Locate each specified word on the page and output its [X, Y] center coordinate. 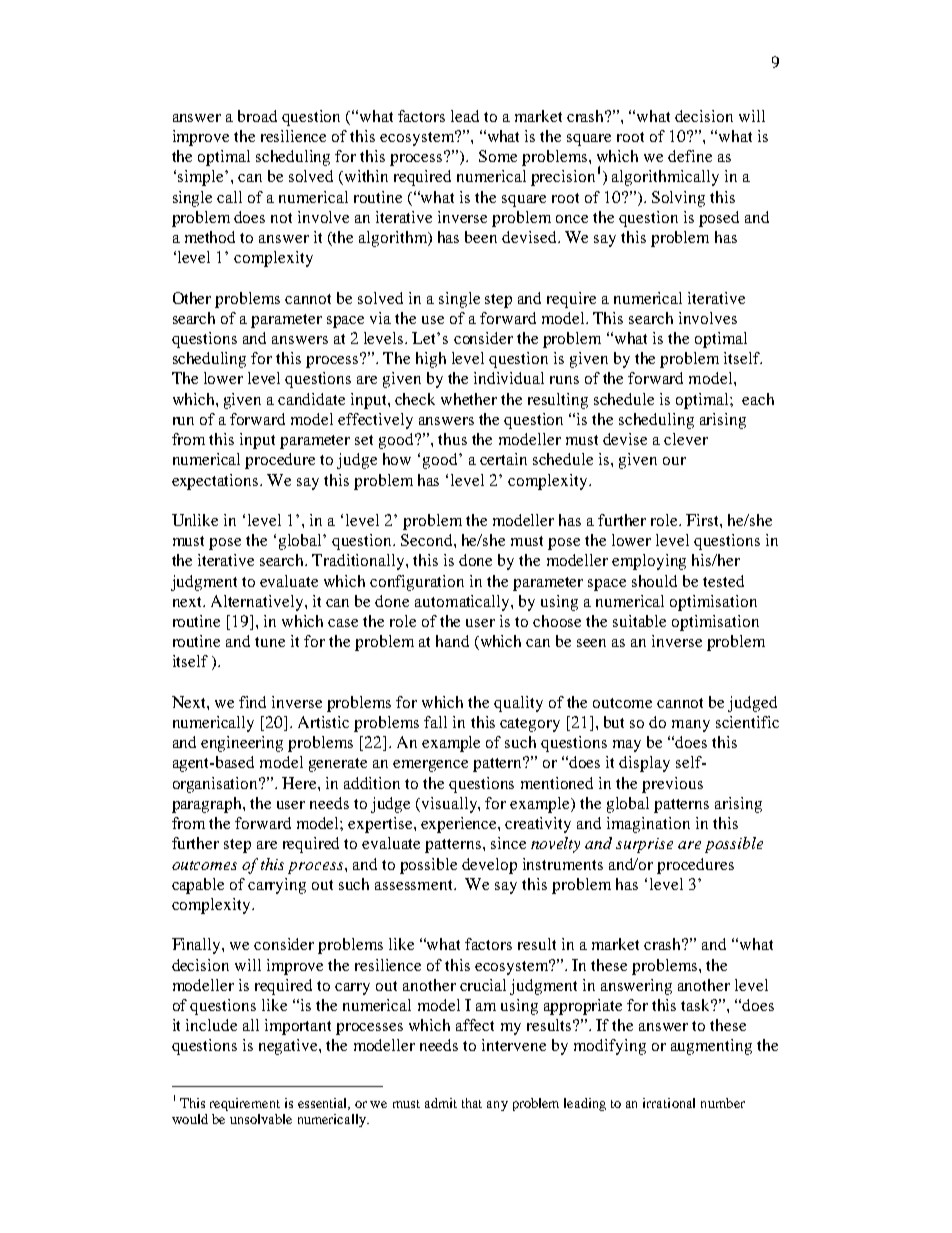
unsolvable [261, 1119]
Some [498, 156]
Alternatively [258, 603]
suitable [639, 621]
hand [452, 641]
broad [257, 116]
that [472, 1103]
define [690, 156]
